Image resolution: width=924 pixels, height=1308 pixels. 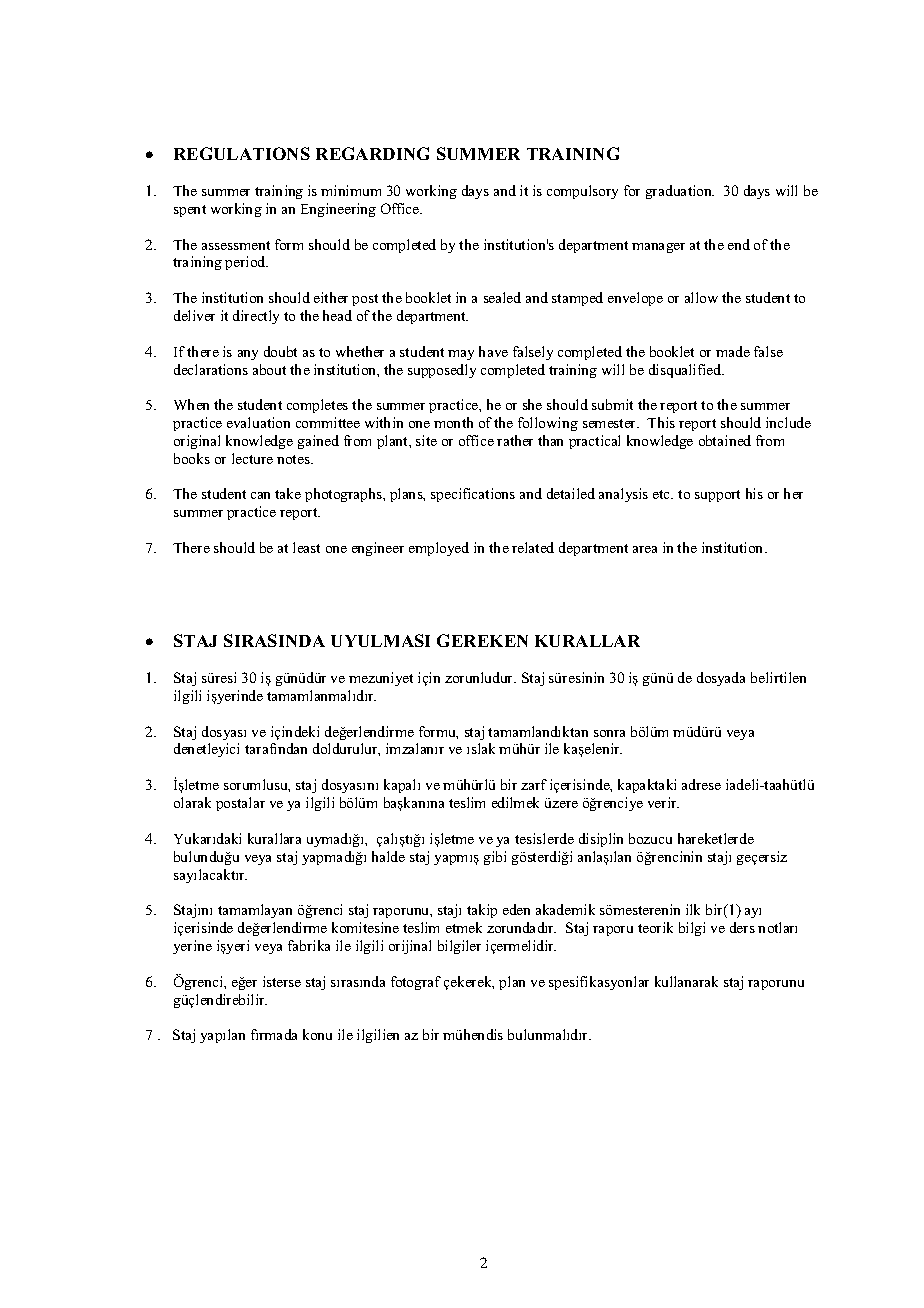 I want to click on graduation, so click(x=680, y=192).
